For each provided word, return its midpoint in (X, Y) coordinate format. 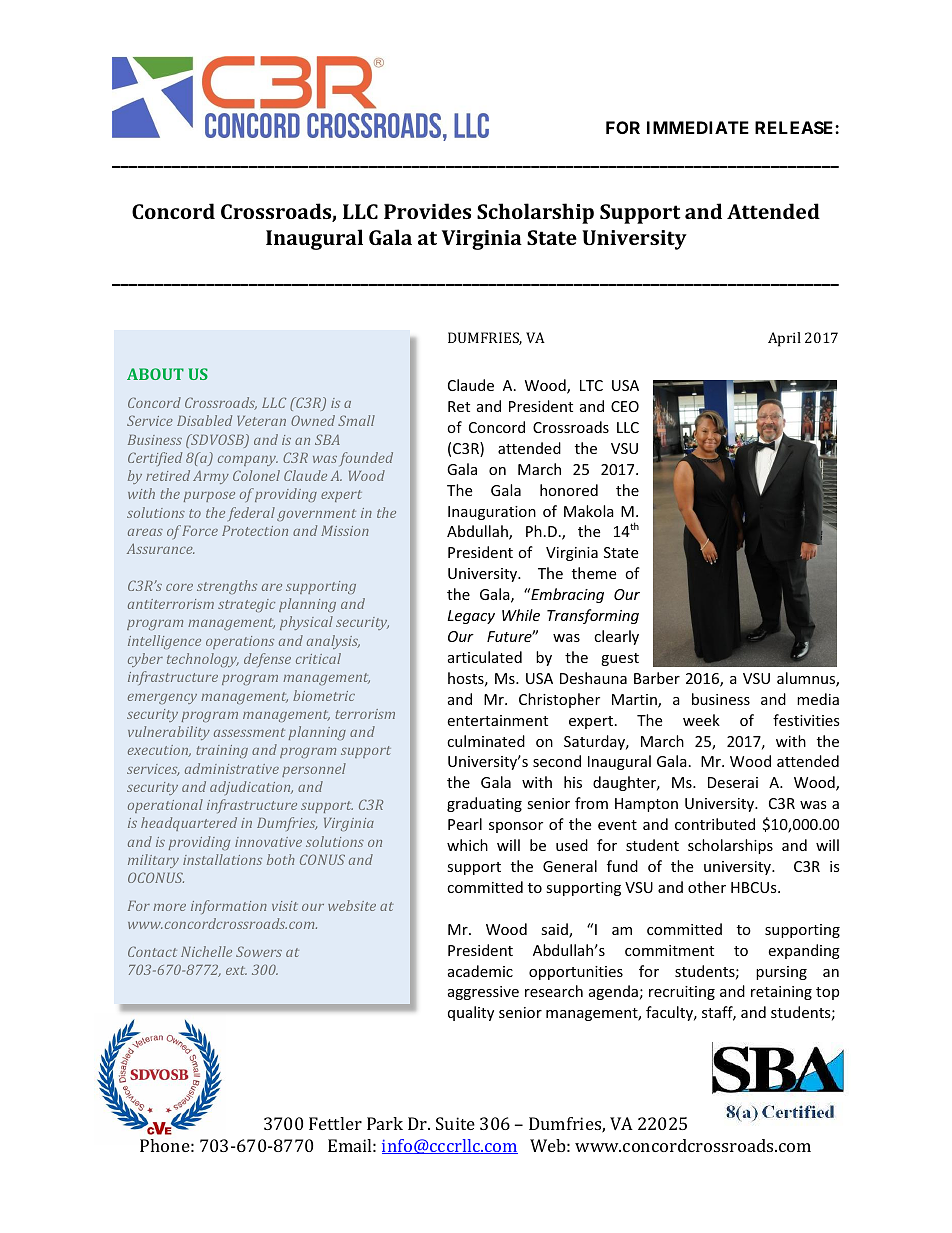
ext (236, 970)
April (784, 339)
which (467, 845)
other (707, 887)
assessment (249, 732)
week (701, 720)
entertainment (497, 720)
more (169, 907)
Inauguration (492, 513)
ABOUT (155, 374)
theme (594, 573)
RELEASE (795, 127)
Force (200, 531)
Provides (427, 211)
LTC (591, 385)
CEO (625, 406)
